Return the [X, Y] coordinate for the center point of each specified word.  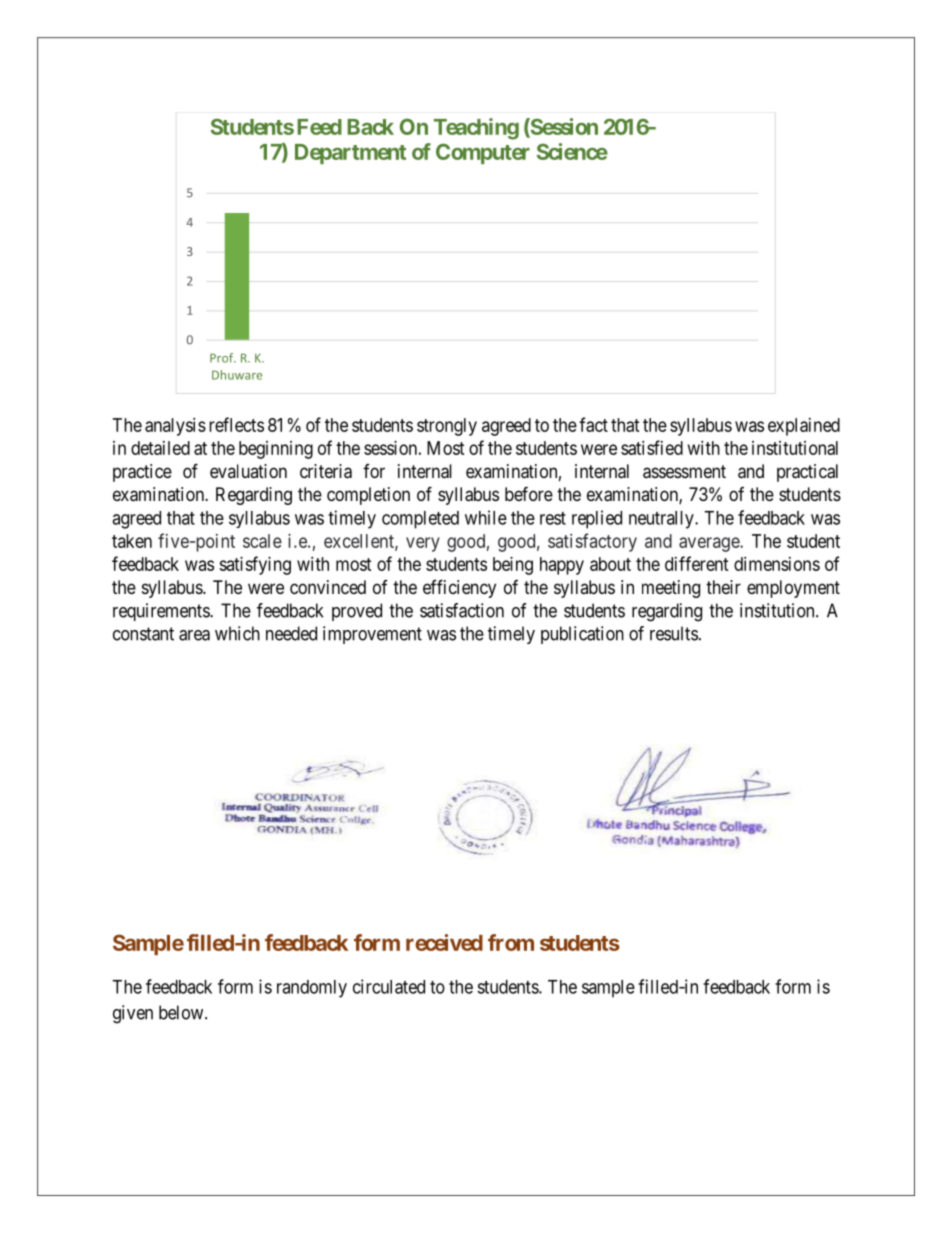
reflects [236, 424]
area [194, 635]
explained [804, 427]
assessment [684, 472]
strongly [447, 427]
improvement [372, 635]
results [674, 633]
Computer [483, 153]
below [182, 1012]
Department [350, 154]
